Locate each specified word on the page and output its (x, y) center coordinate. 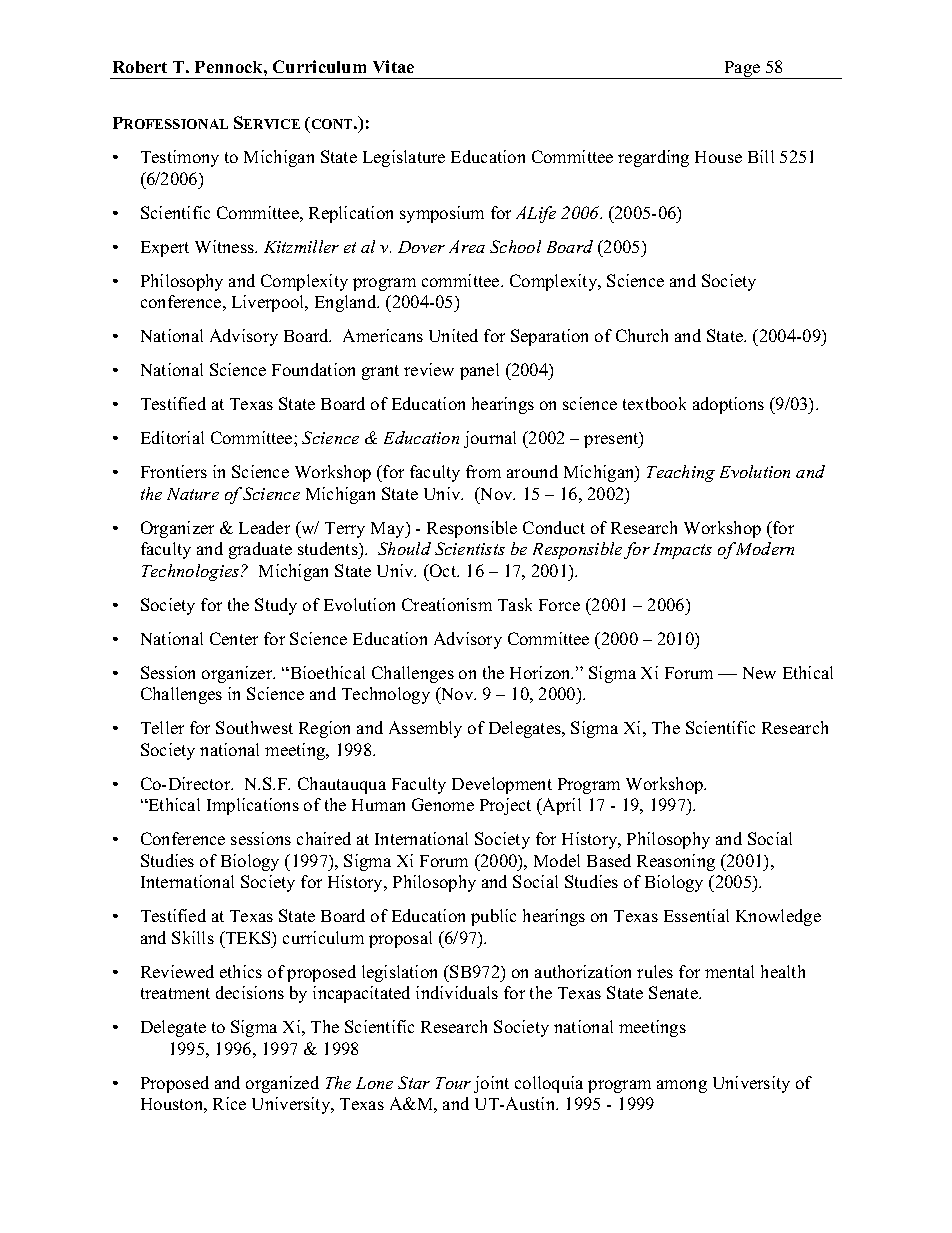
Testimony (180, 158)
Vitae (393, 66)
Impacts (682, 551)
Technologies (192, 572)
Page (742, 70)
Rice (229, 1103)
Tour (453, 1083)
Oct (443, 570)
